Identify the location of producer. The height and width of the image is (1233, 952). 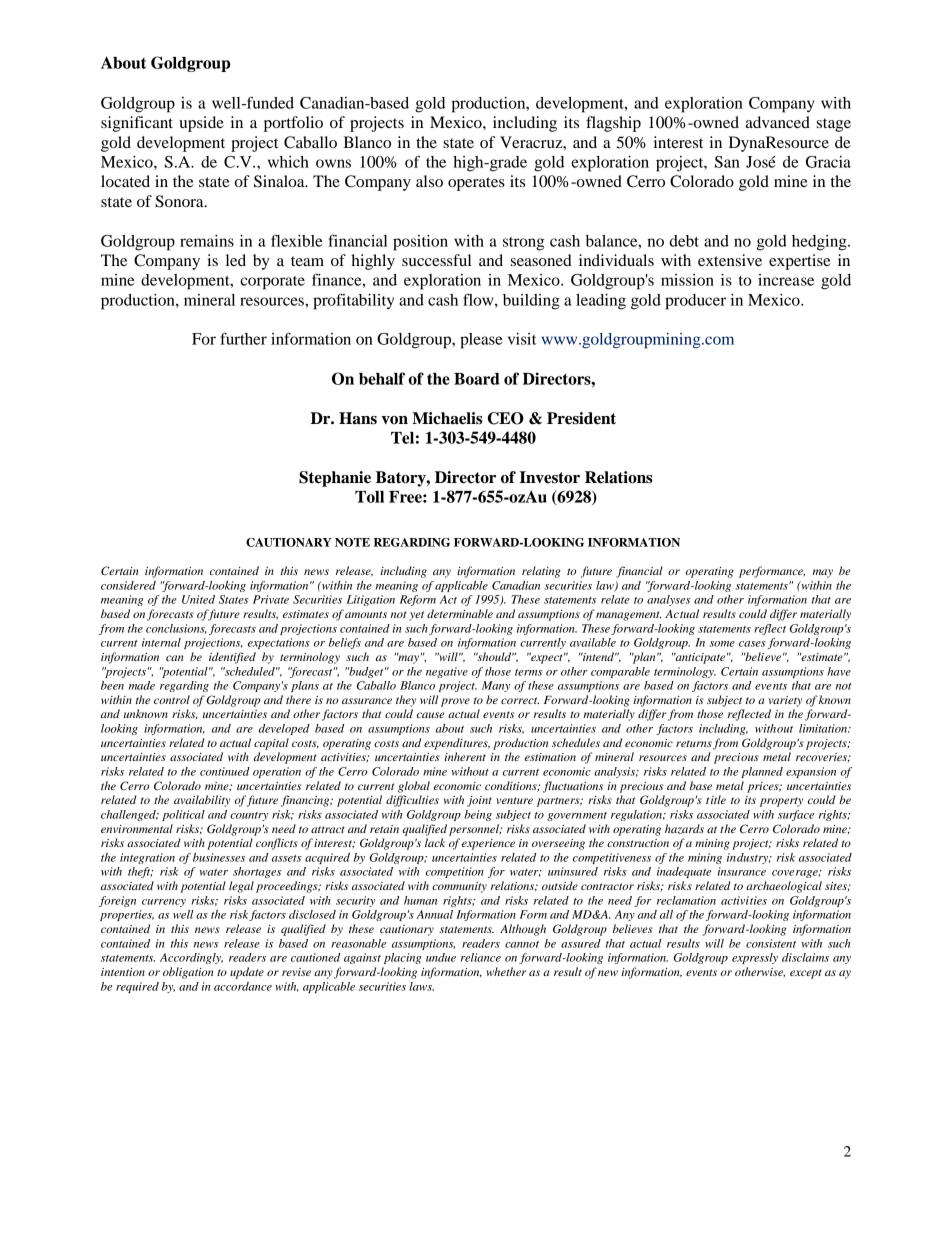
(695, 302).
